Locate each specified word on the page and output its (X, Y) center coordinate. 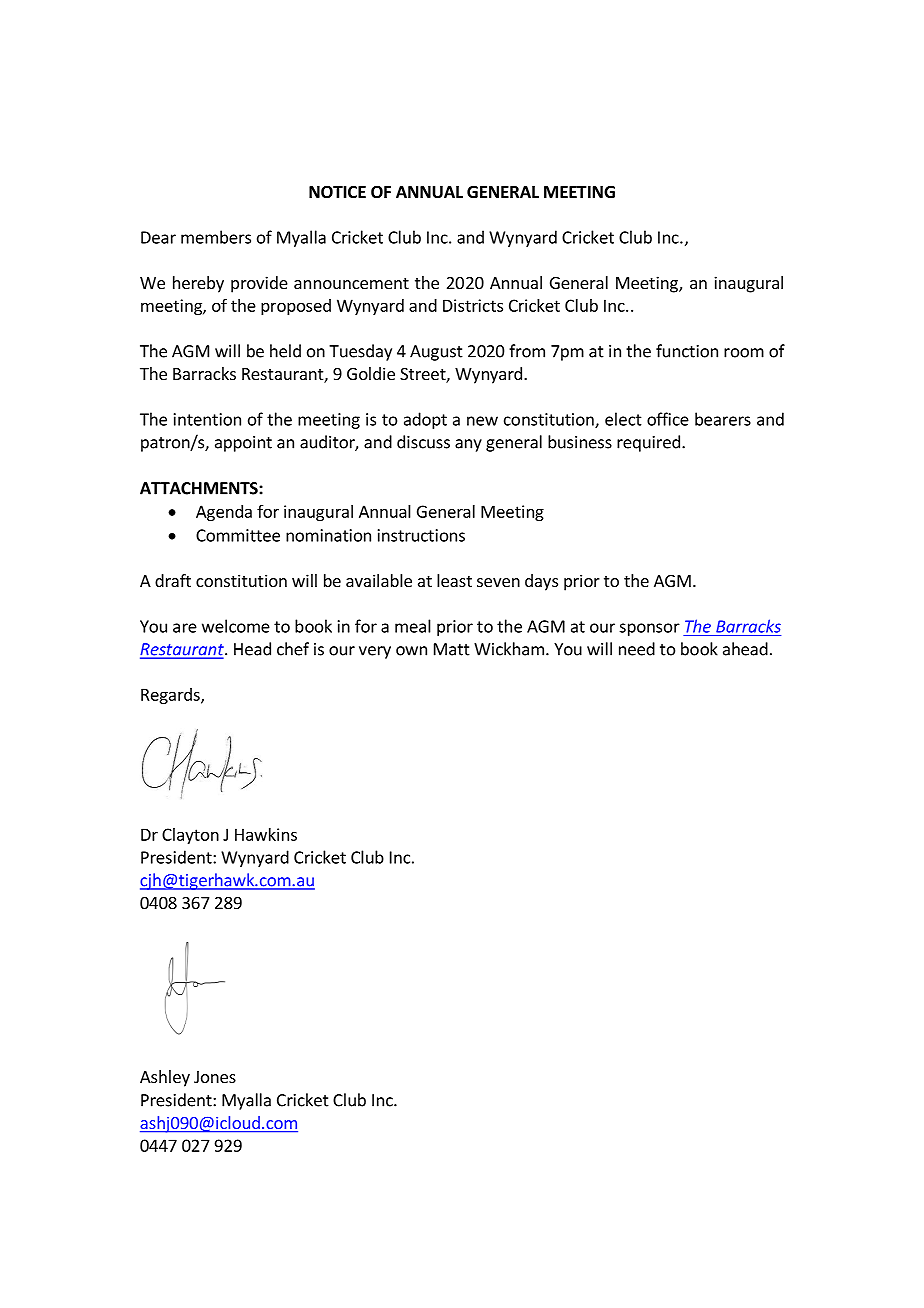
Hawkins (266, 834)
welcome (236, 626)
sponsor (649, 629)
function (687, 351)
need (637, 649)
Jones (215, 1077)
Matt (452, 649)
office (668, 419)
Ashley (165, 1078)
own (411, 651)
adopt (425, 420)
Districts (473, 305)
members (216, 237)
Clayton (190, 836)
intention (207, 419)
